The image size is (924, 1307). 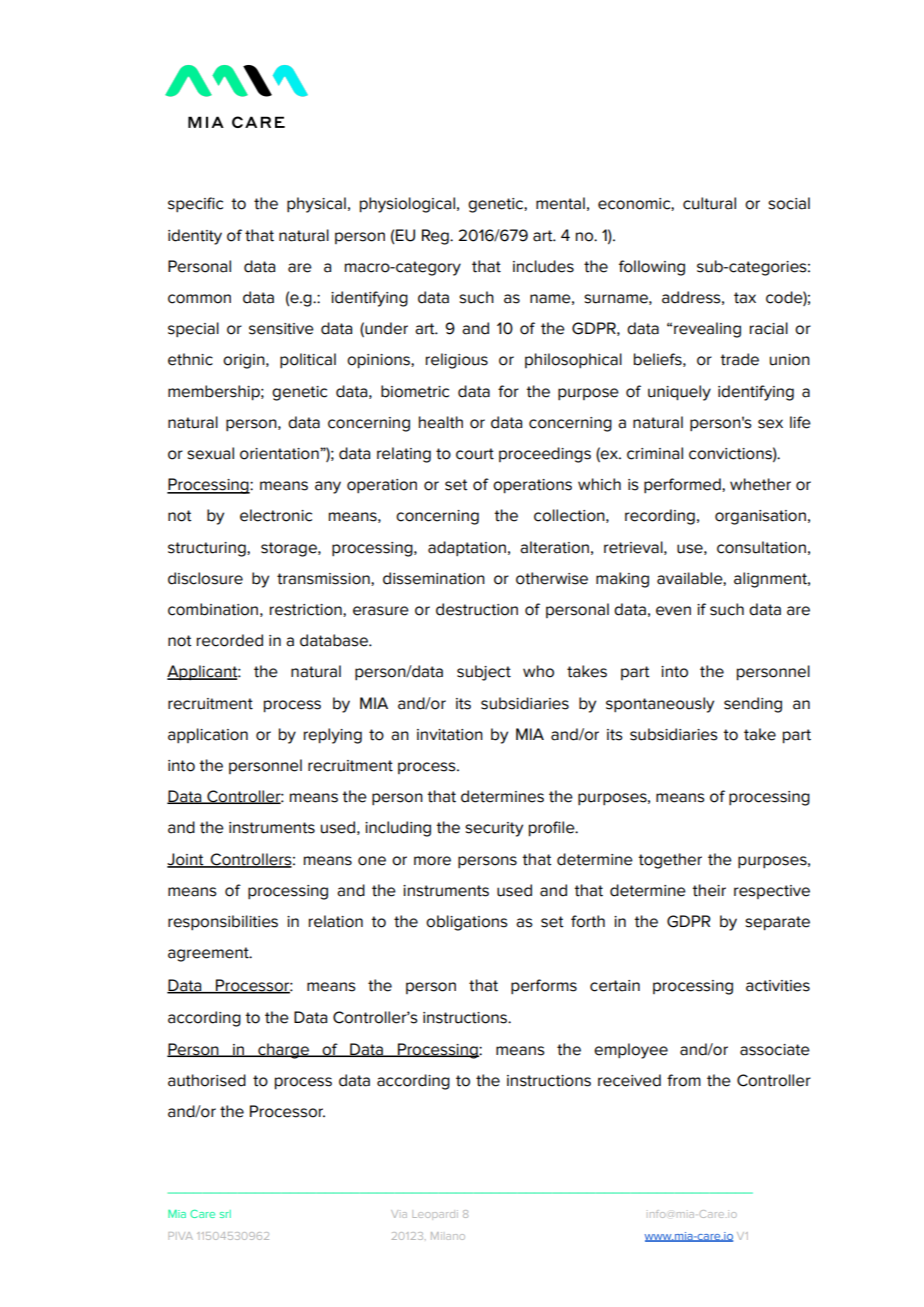 What do you see at coordinates (448, 1236) in the screenshot?
I see `Milano` at bounding box center [448, 1236].
